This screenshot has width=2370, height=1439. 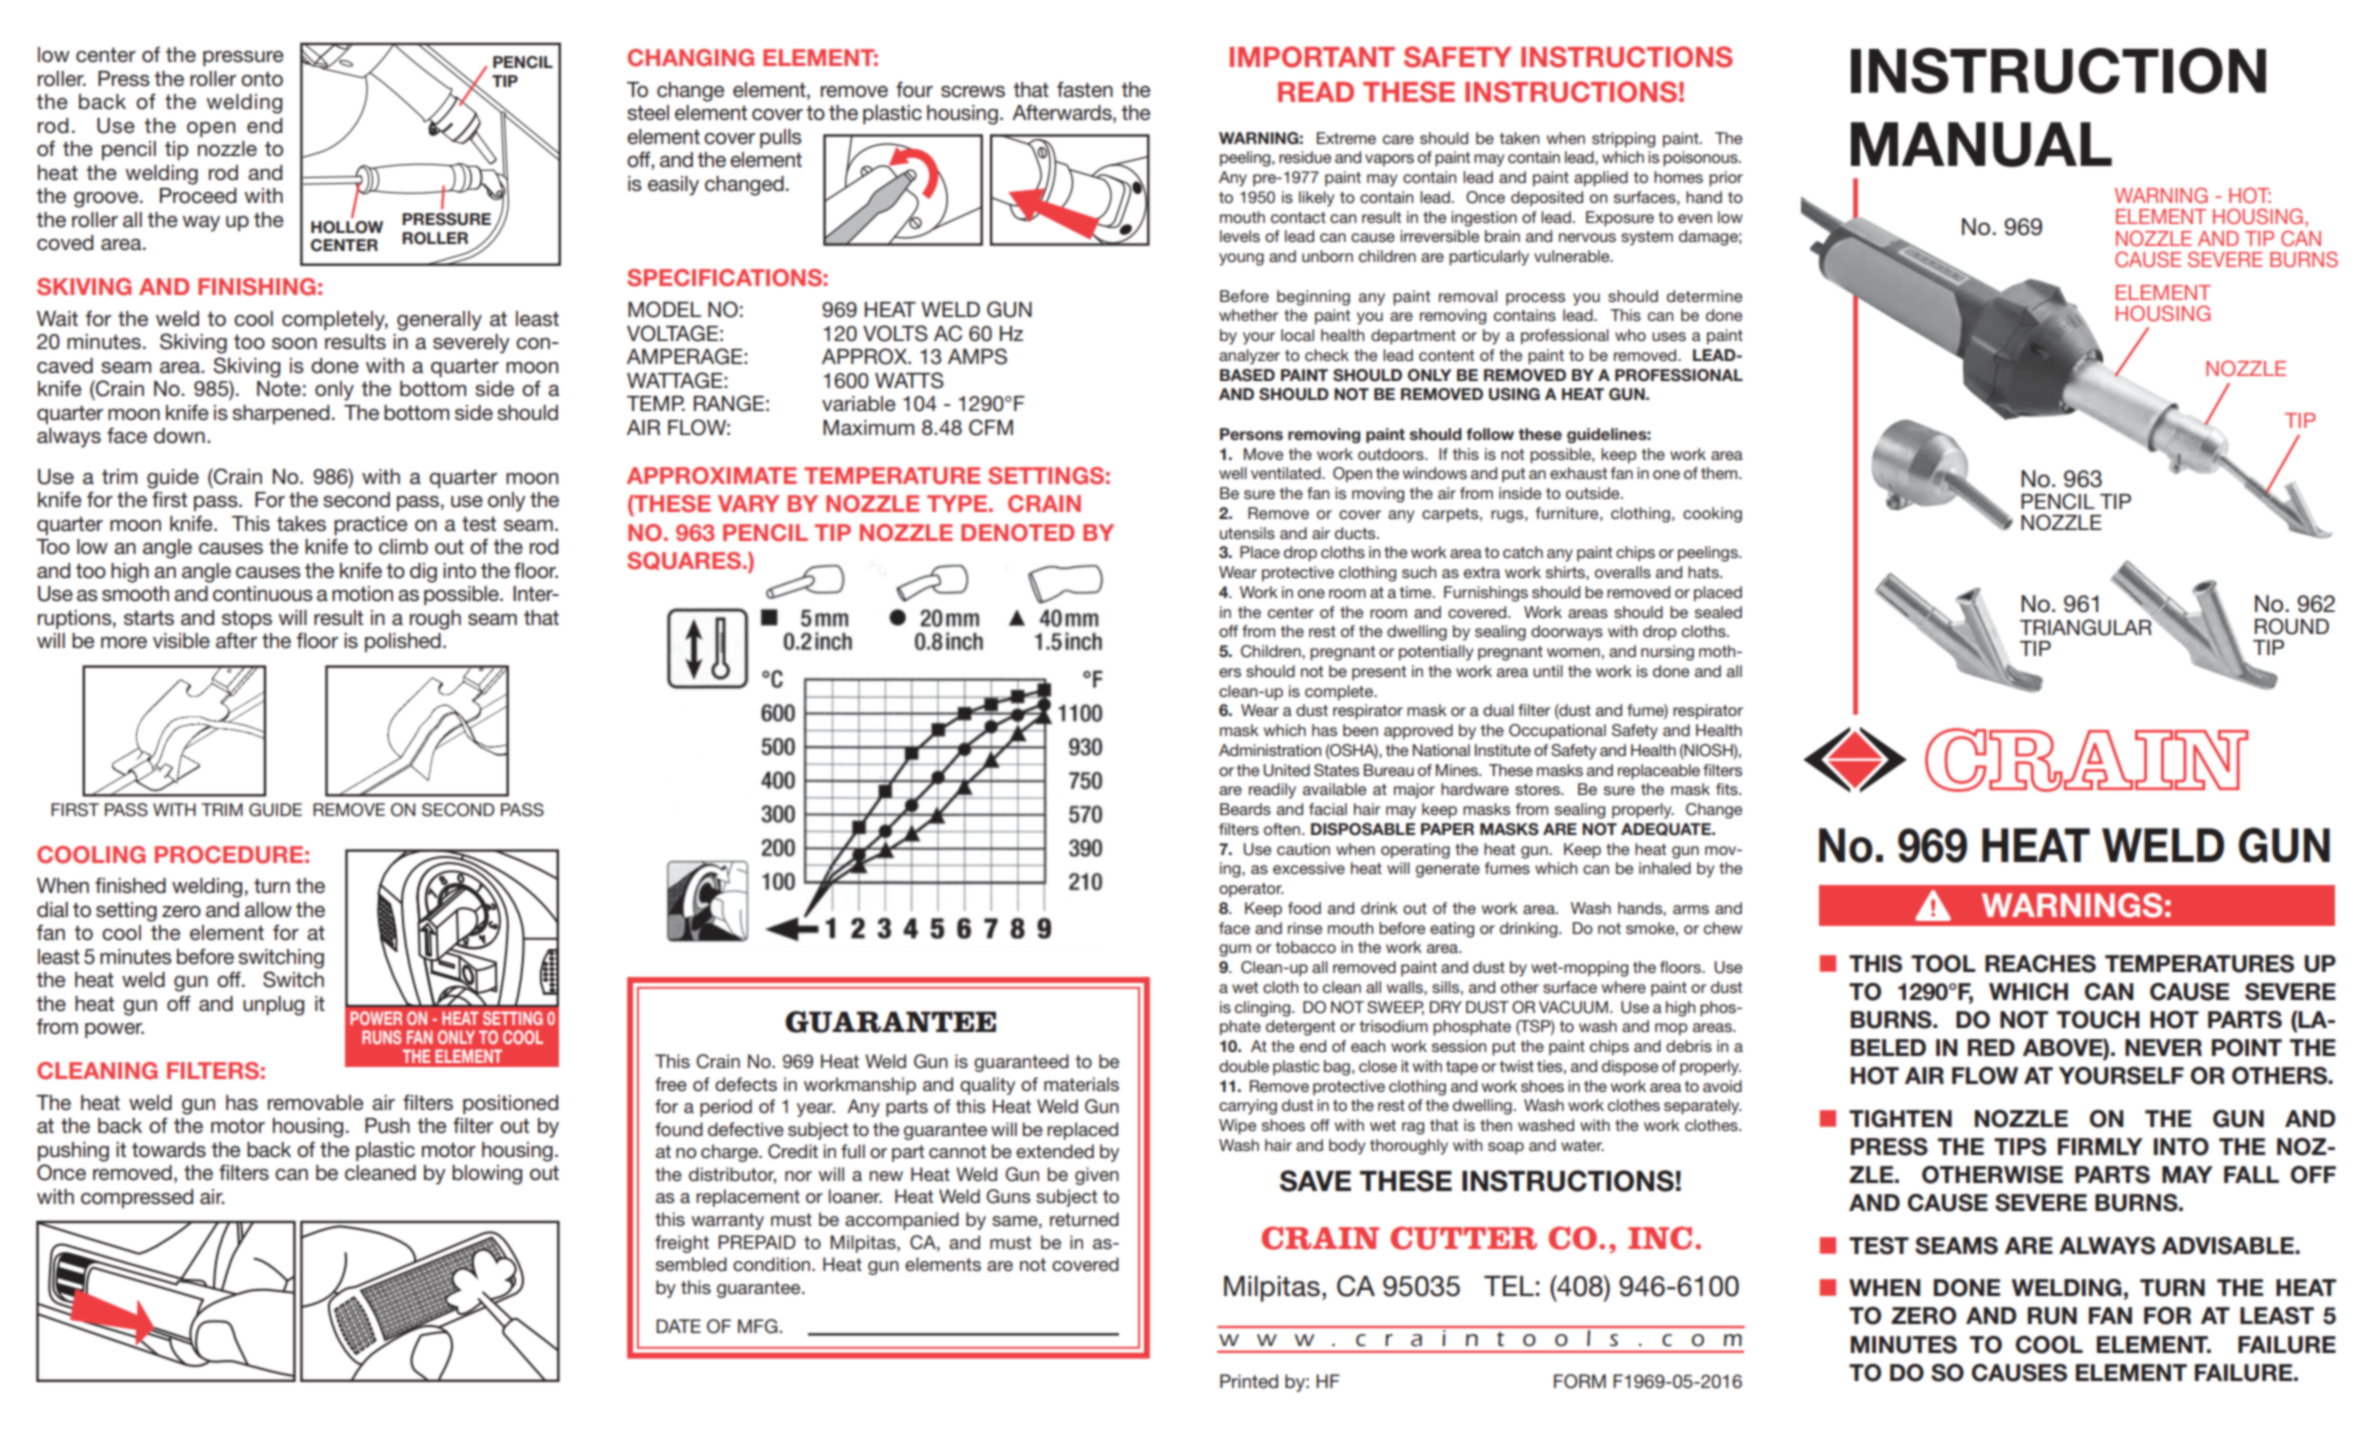 I want to click on fasten, so click(x=1085, y=89).
